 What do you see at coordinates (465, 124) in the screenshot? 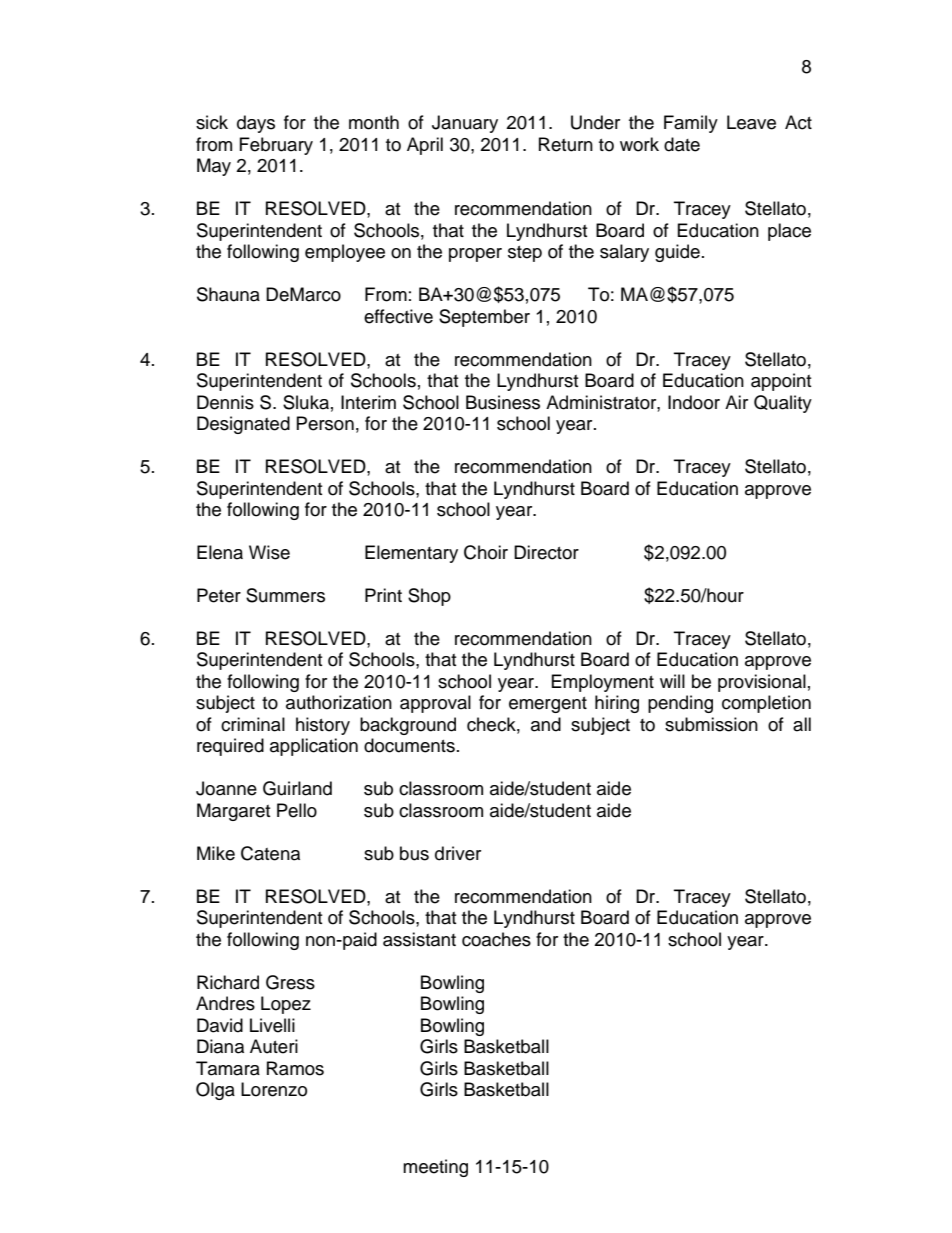
I see `January` at bounding box center [465, 124].
